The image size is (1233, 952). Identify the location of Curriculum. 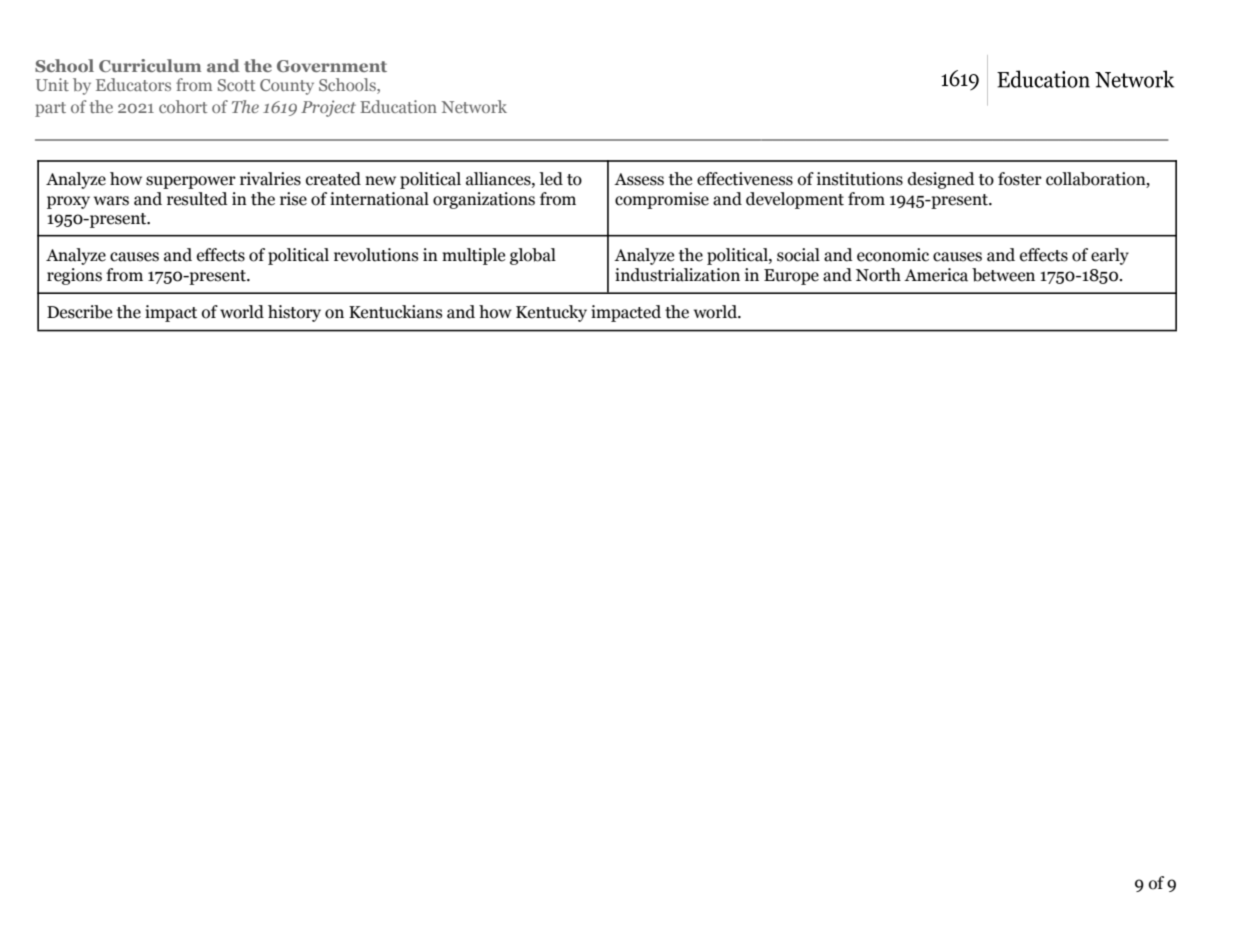
(150, 65).
